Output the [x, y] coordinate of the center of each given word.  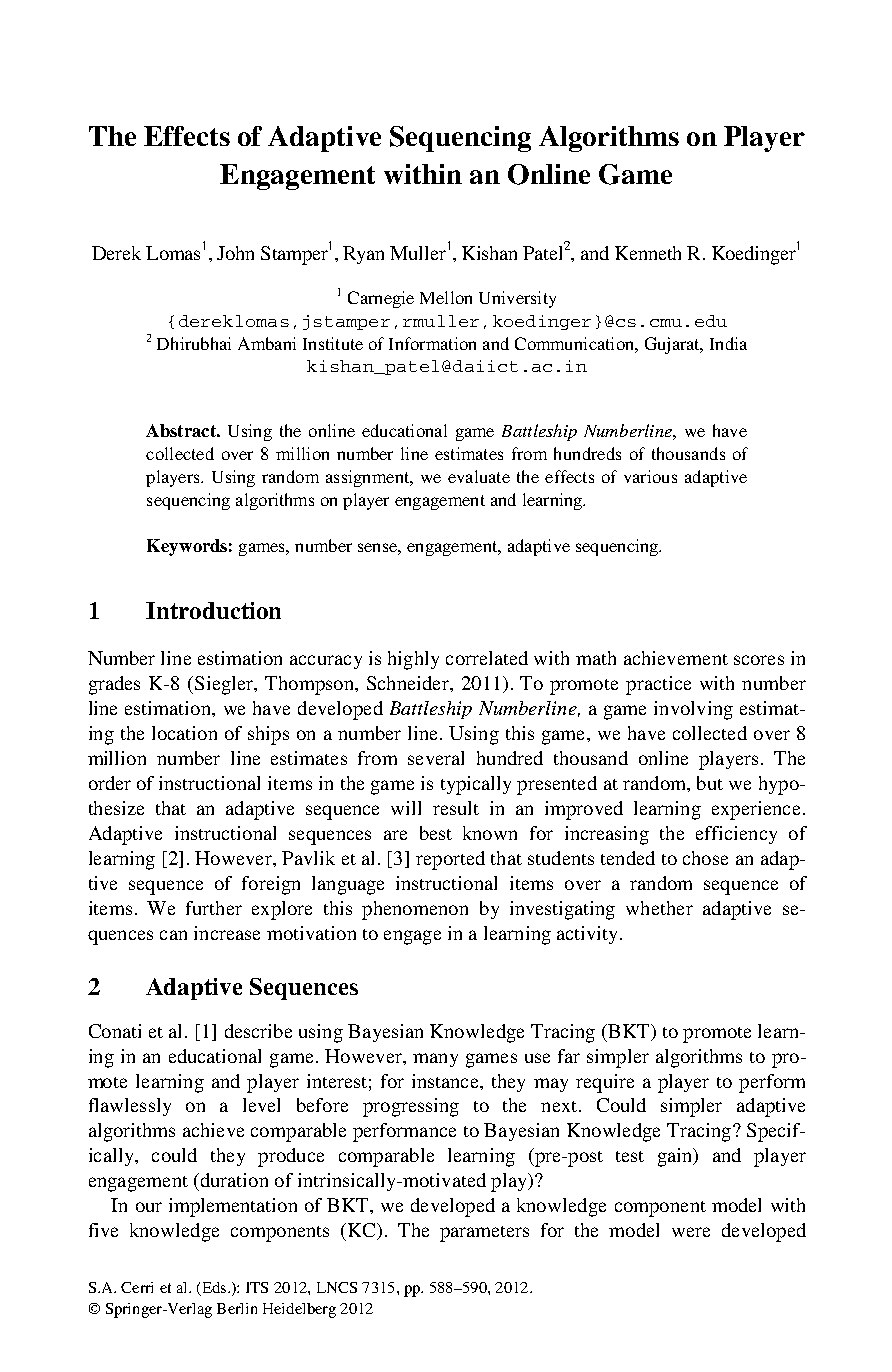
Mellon [446, 297]
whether [659, 908]
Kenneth [648, 253]
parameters [484, 1234]
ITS [257, 1287]
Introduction [213, 610]
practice [658, 685]
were [691, 1232]
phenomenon [415, 910]
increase [227, 933]
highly [413, 660]
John [235, 253]
